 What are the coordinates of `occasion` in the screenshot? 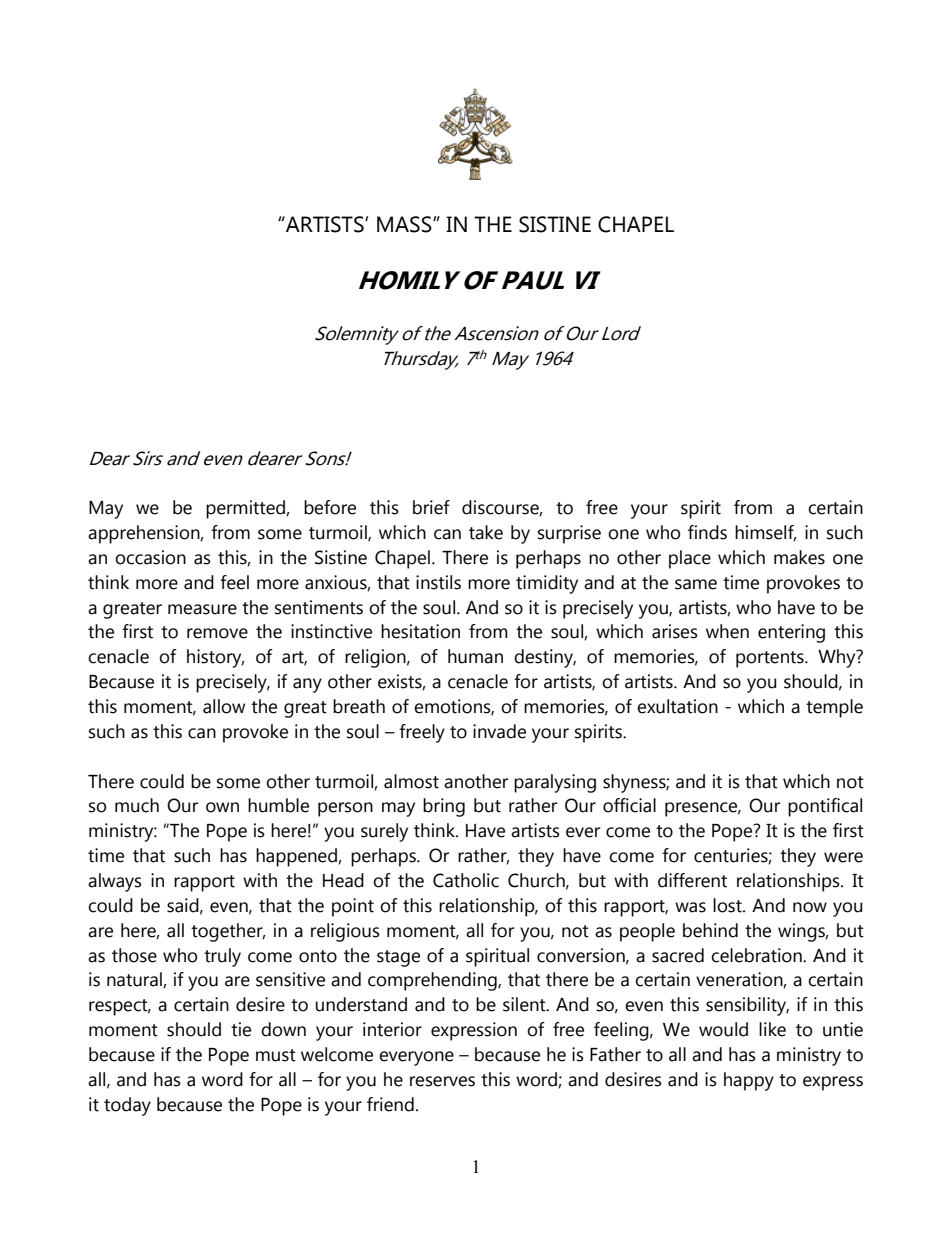 It's located at (150, 557).
